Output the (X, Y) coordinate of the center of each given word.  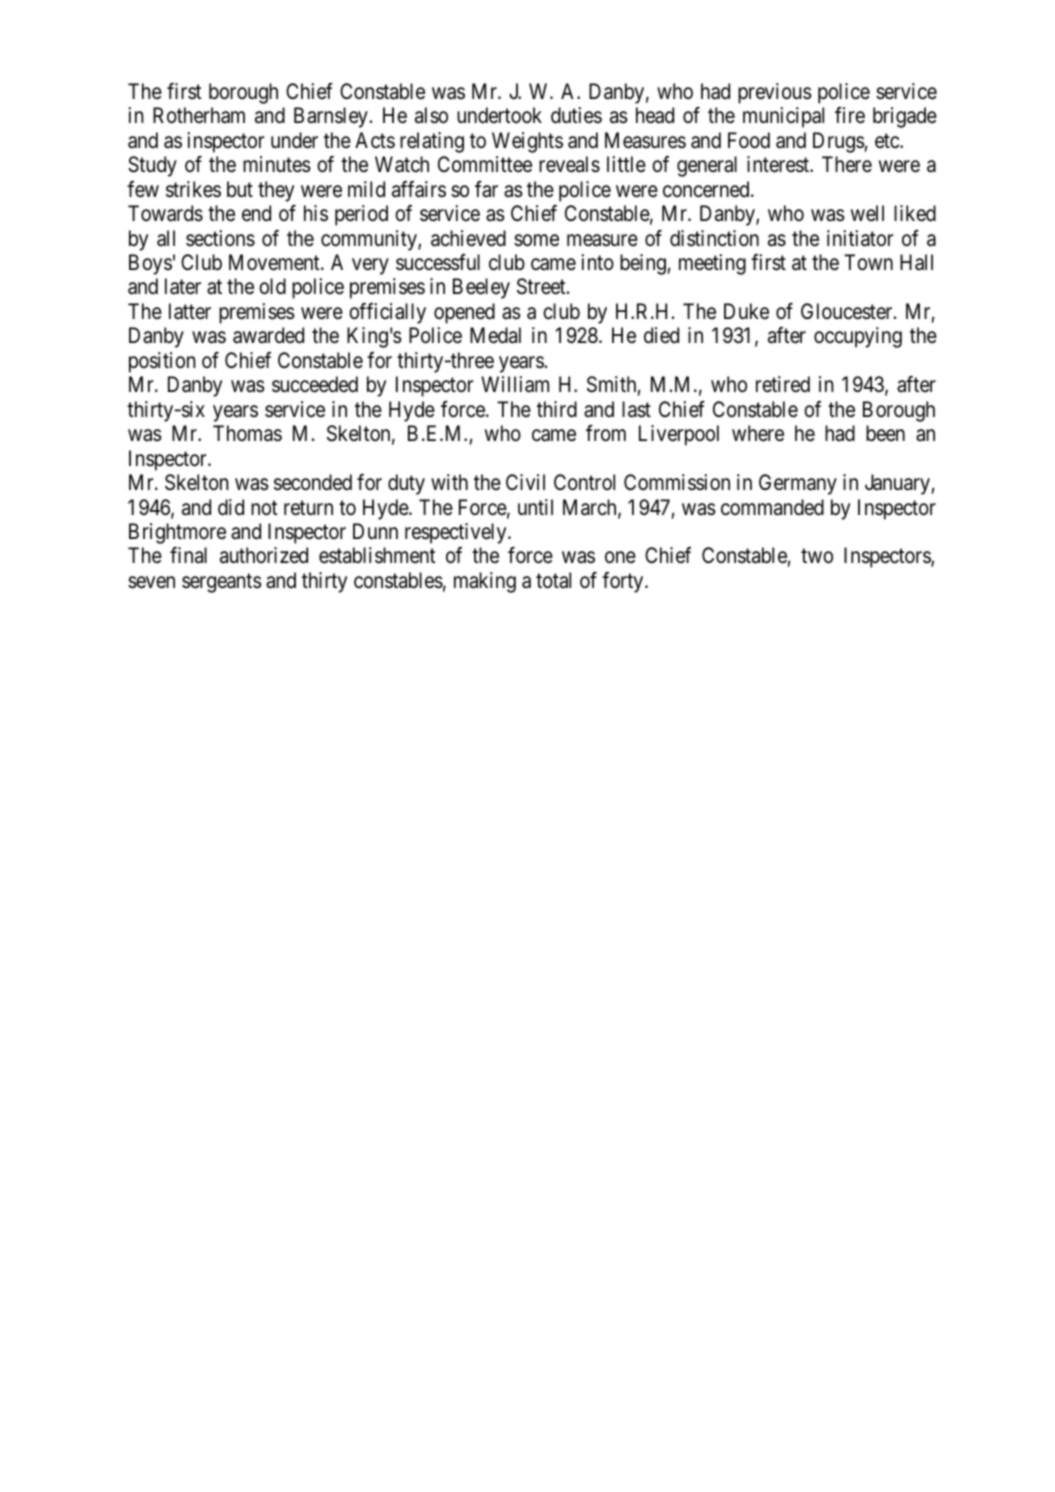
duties (576, 115)
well (867, 213)
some (536, 240)
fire (850, 115)
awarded (268, 335)
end (256, 213)
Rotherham (199, 115)
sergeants (222, 583)
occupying (858, 337)
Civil (525, 482)
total (553, 580)
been (885, 433)
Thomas (247, 433)
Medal (495, 335)
